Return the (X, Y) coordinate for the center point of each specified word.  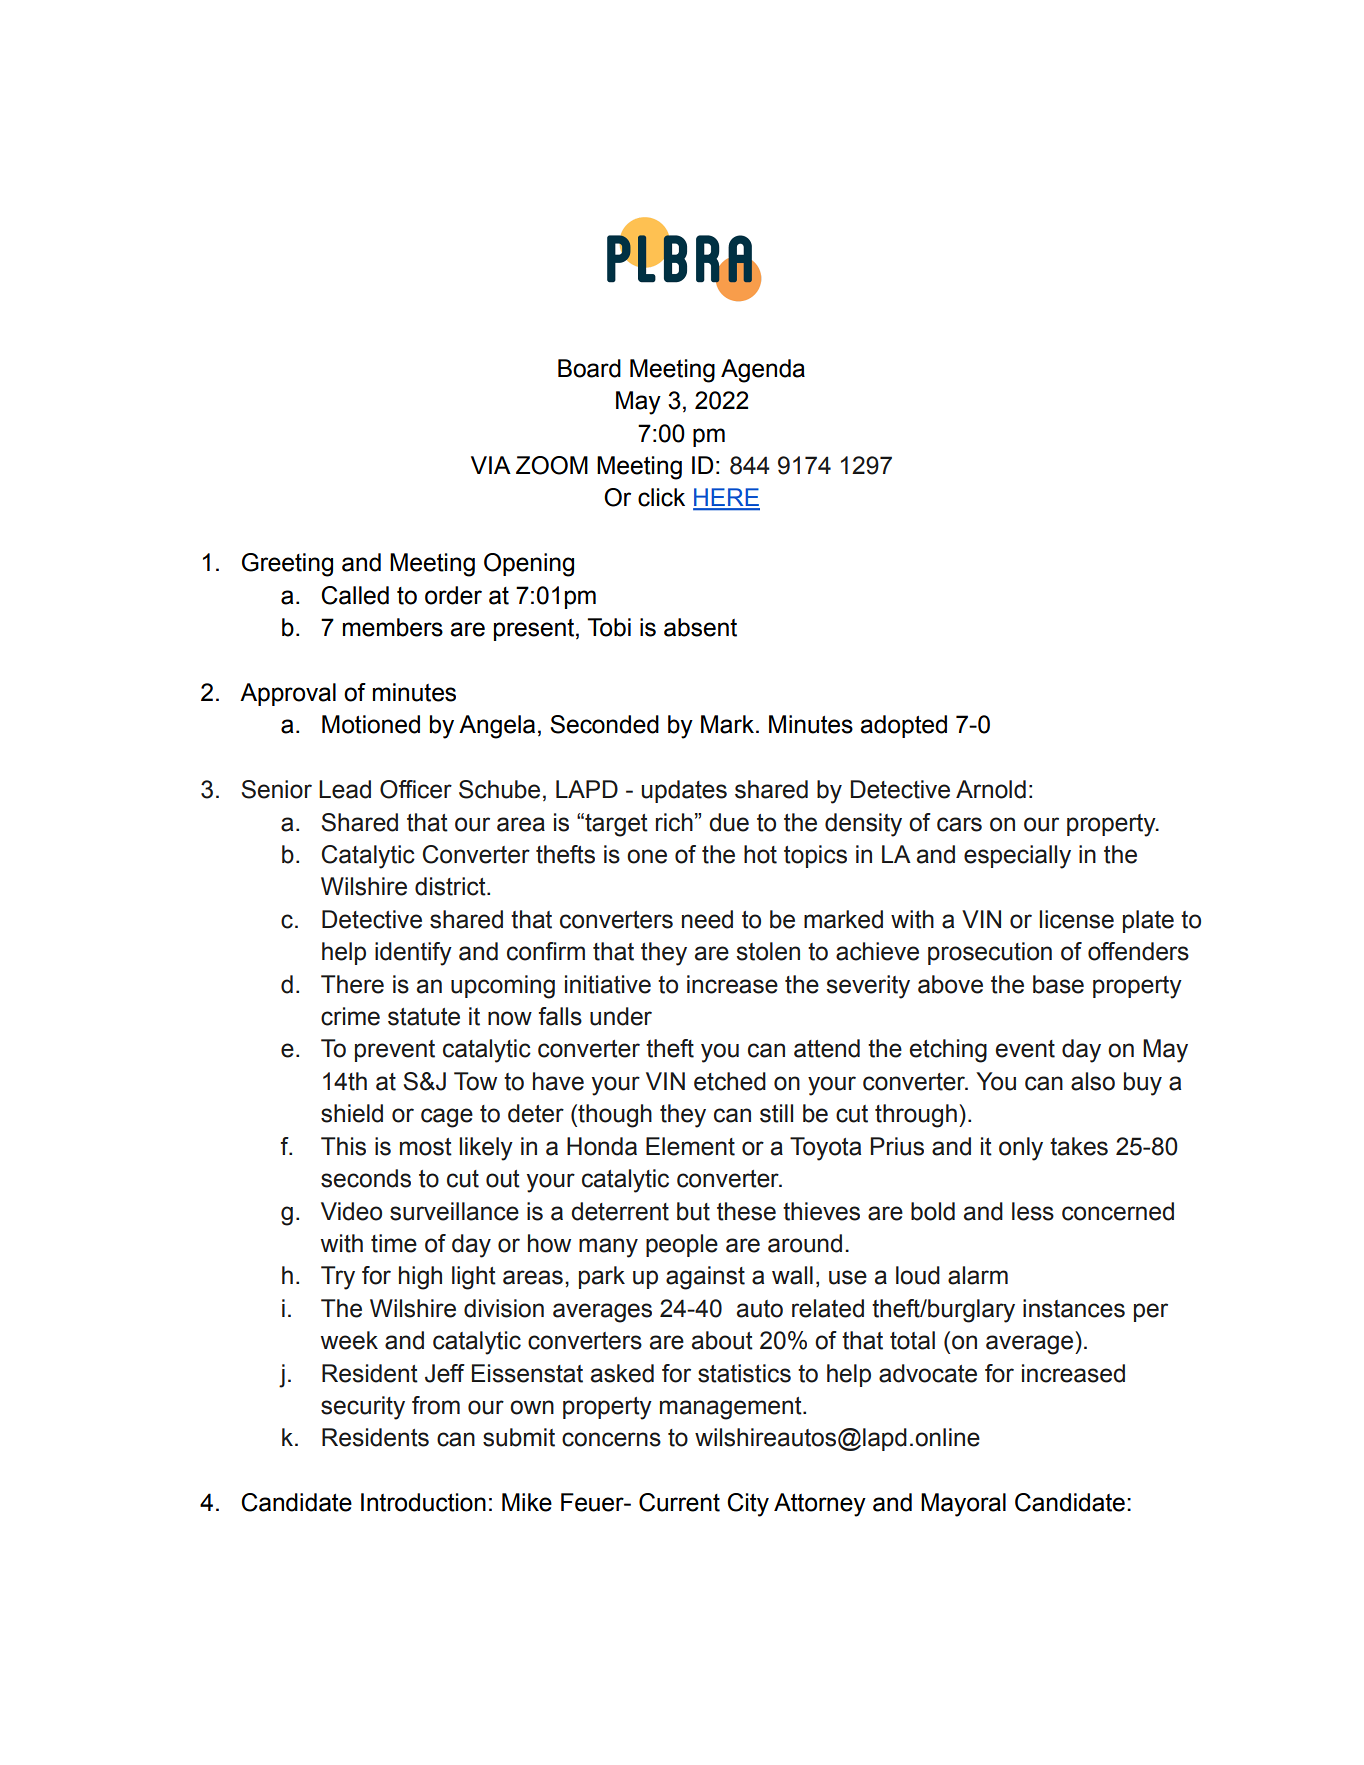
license (1077, 919)
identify (413, 954)
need (707, 919)
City (748, 1505)
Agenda (763, 371)
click (661, 497)
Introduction (423, 1502)
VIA (491, 465)
